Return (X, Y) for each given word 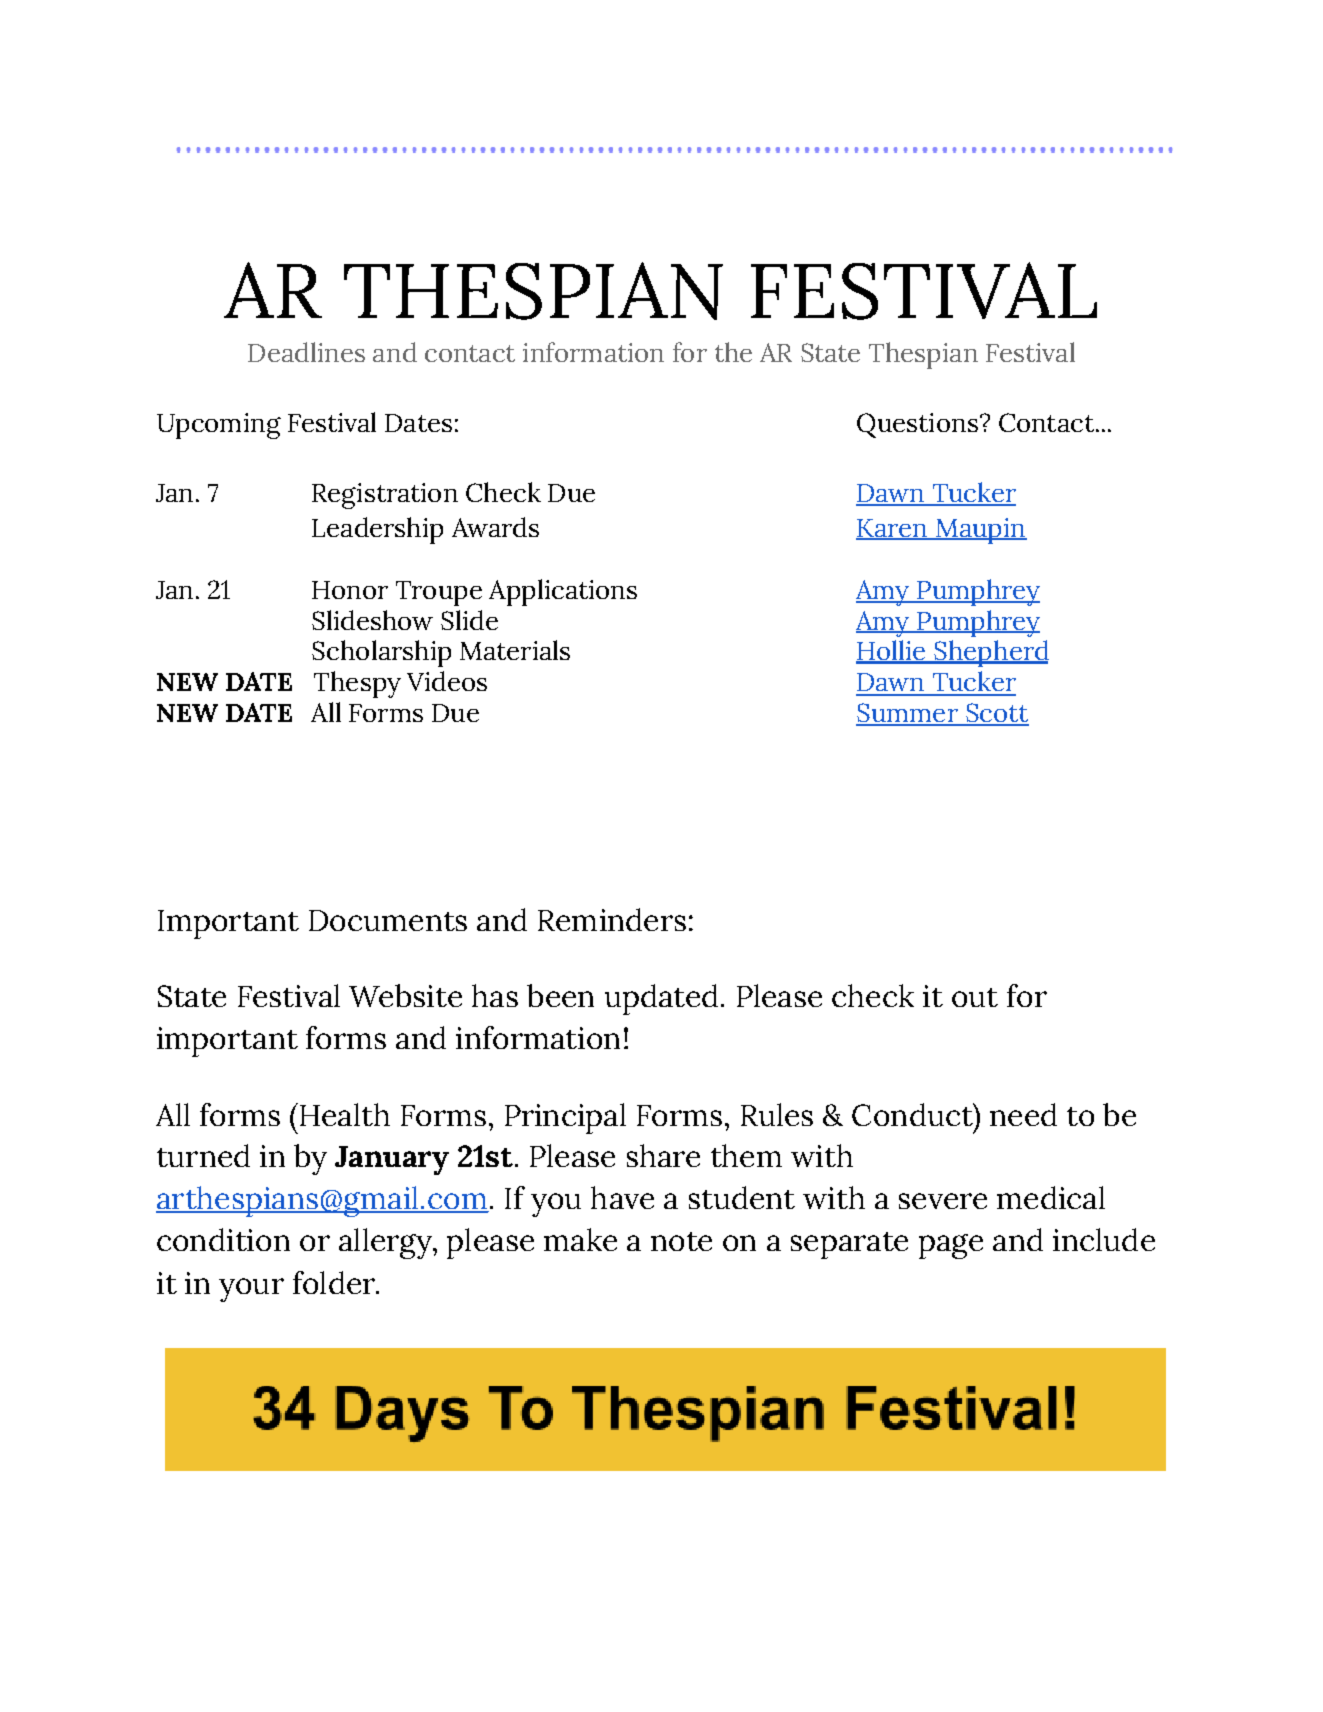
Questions (917, 425)
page (951, 1246)
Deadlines (306, 352)
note (681, 1241)
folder (335, 1282)
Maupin (980, 531)
